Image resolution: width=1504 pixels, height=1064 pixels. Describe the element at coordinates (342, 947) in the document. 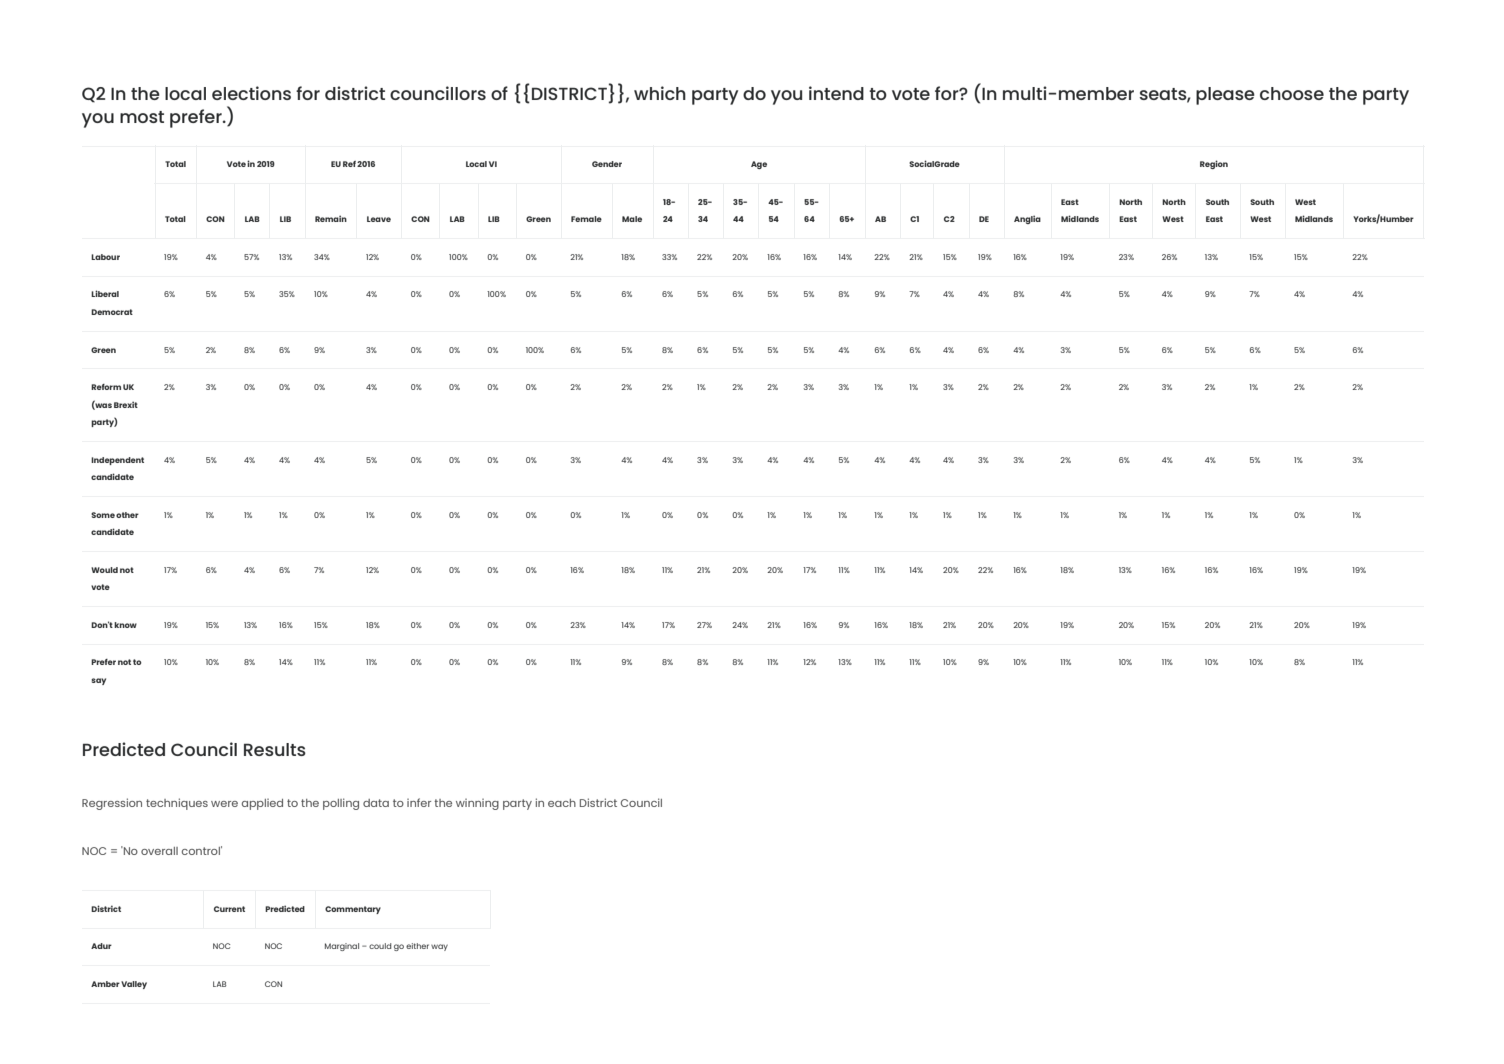

I see `Marginal` at that location.
